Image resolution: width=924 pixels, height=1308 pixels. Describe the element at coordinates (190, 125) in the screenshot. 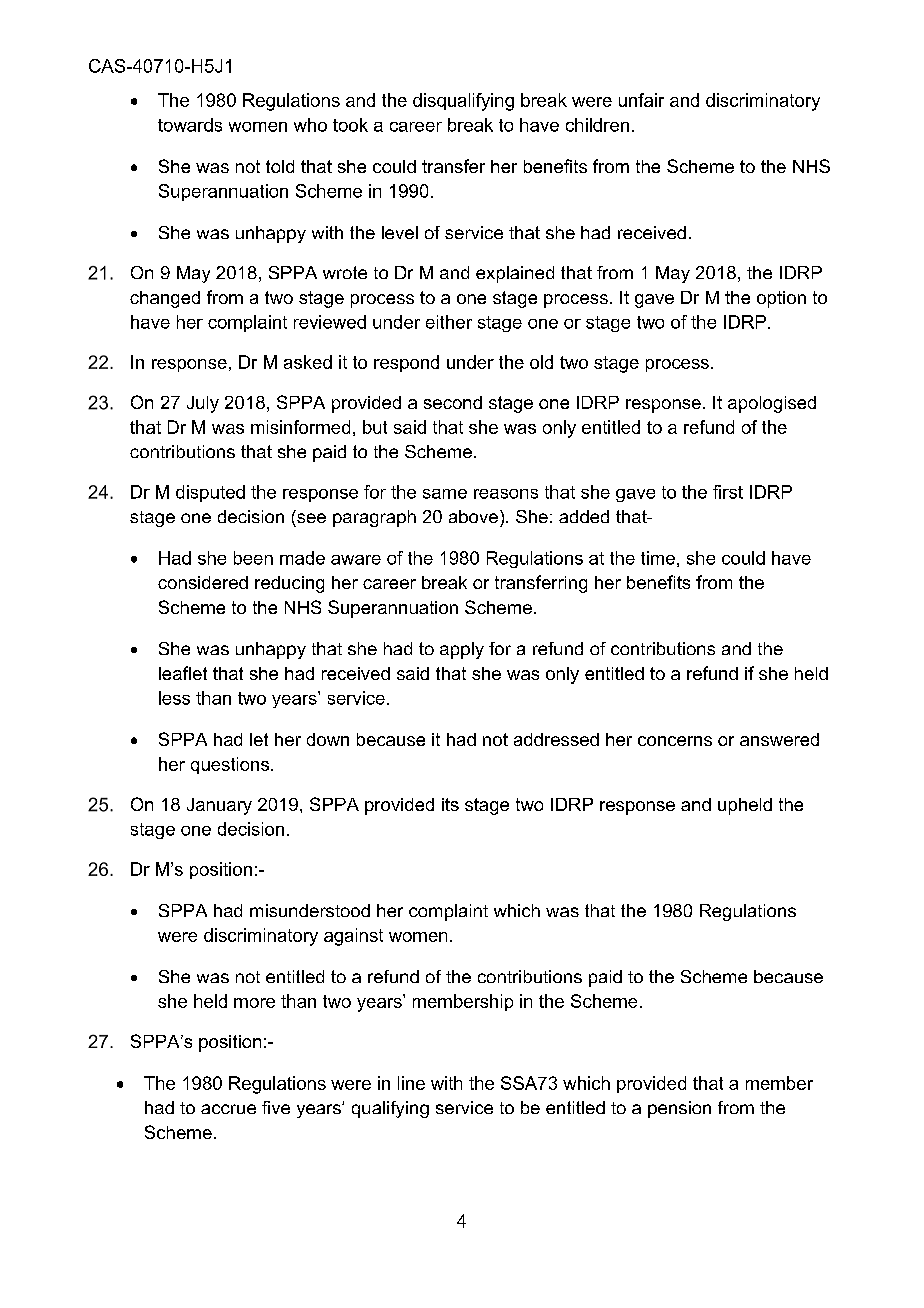

I see `towards` at that location.
